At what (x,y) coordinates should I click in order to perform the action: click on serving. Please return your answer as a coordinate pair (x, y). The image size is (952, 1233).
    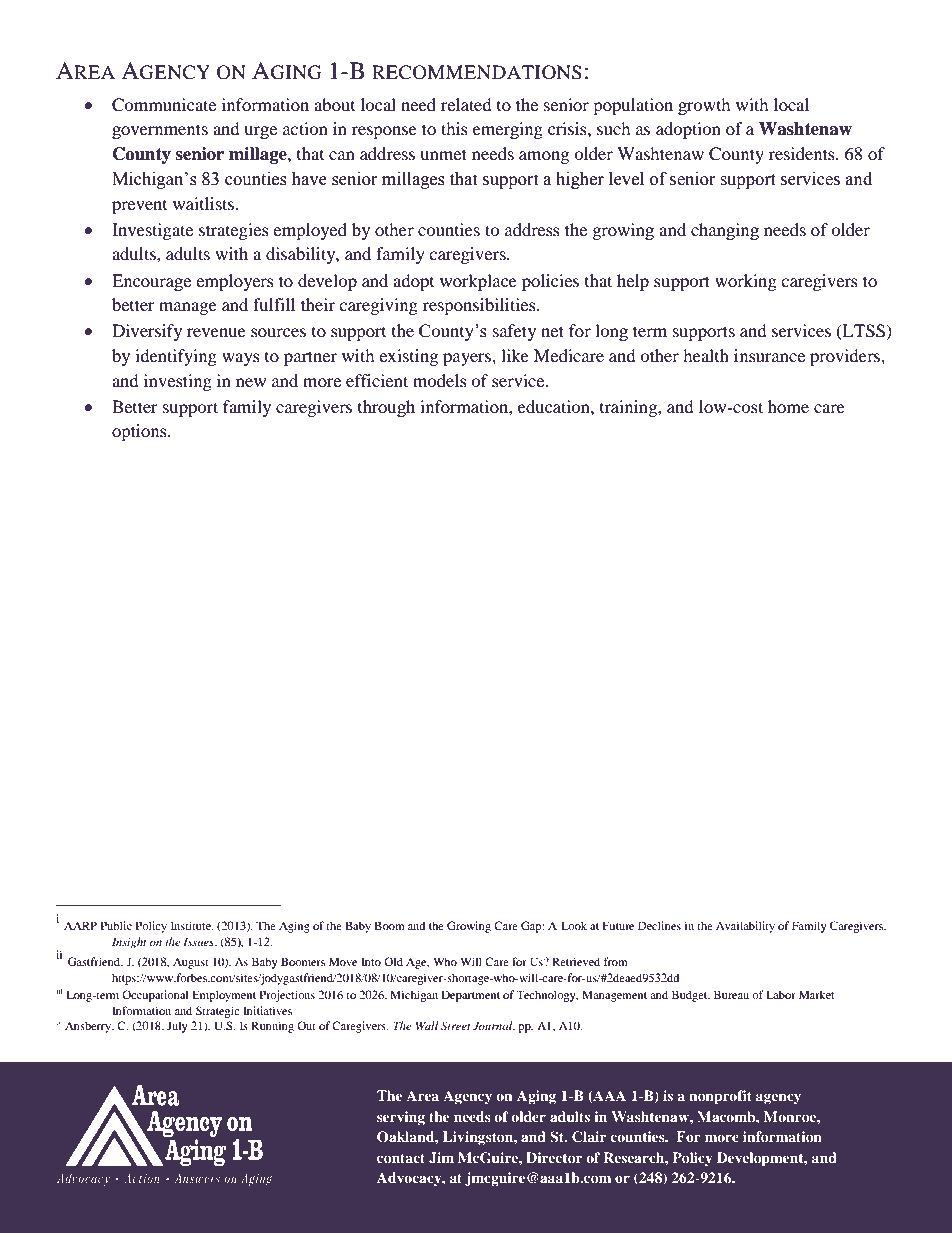
    Looking at the image, I should click on (401, 1118).
